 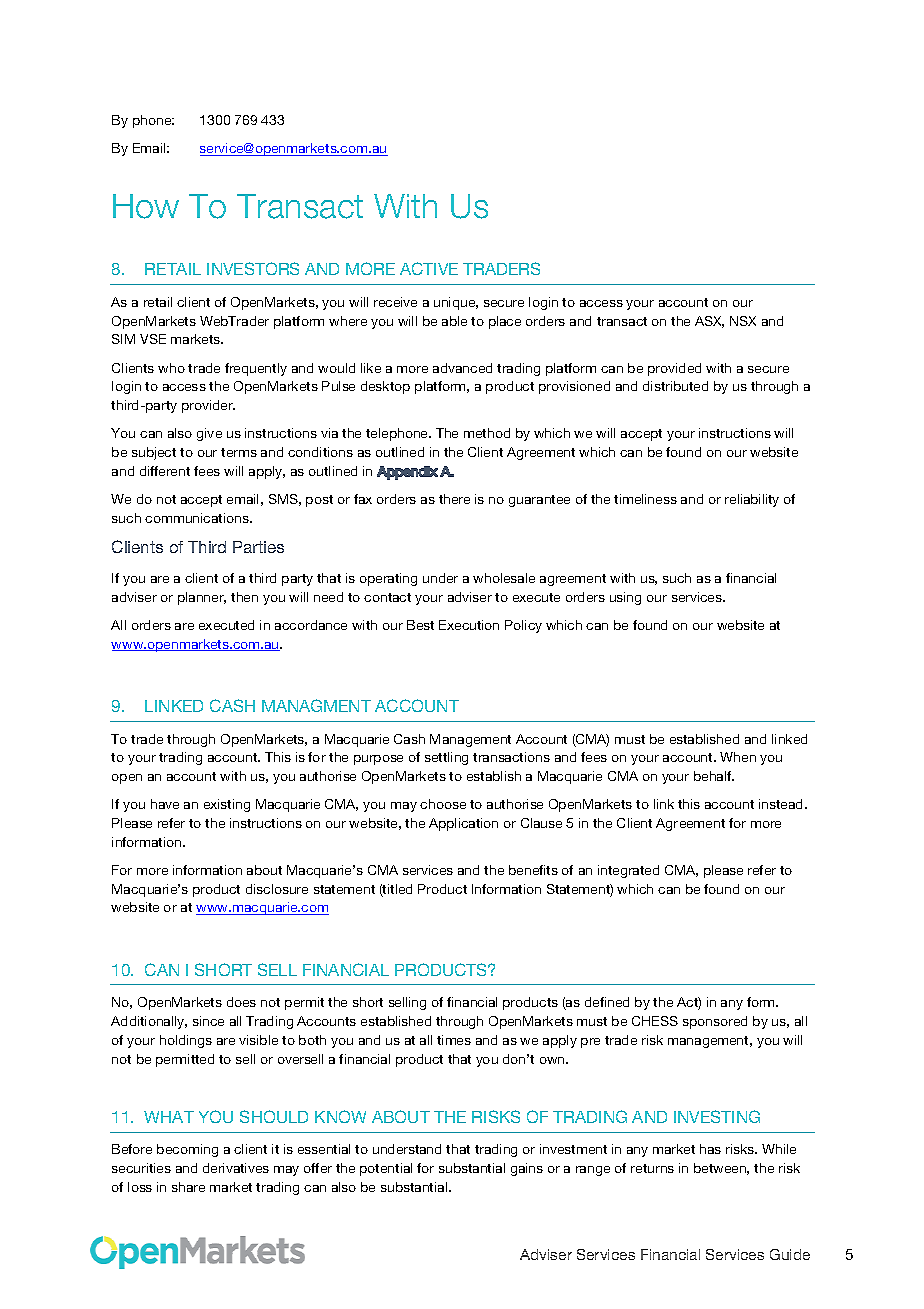 What do you see at coordinates (188, 1187) in the image?
I see `share` at bounding box center [188, 1187].
